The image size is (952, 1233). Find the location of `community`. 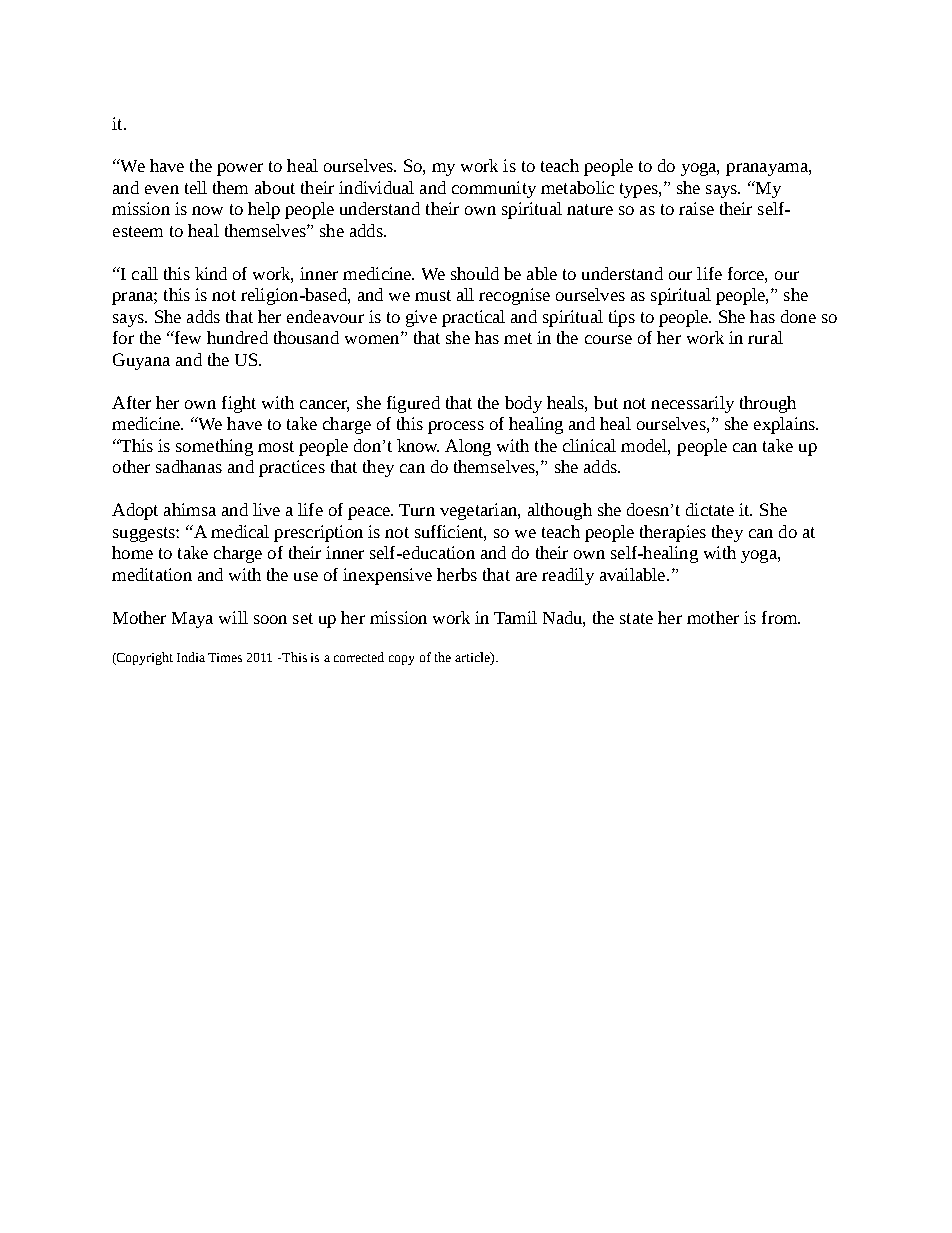

community is located at coordinates (494, 189).
